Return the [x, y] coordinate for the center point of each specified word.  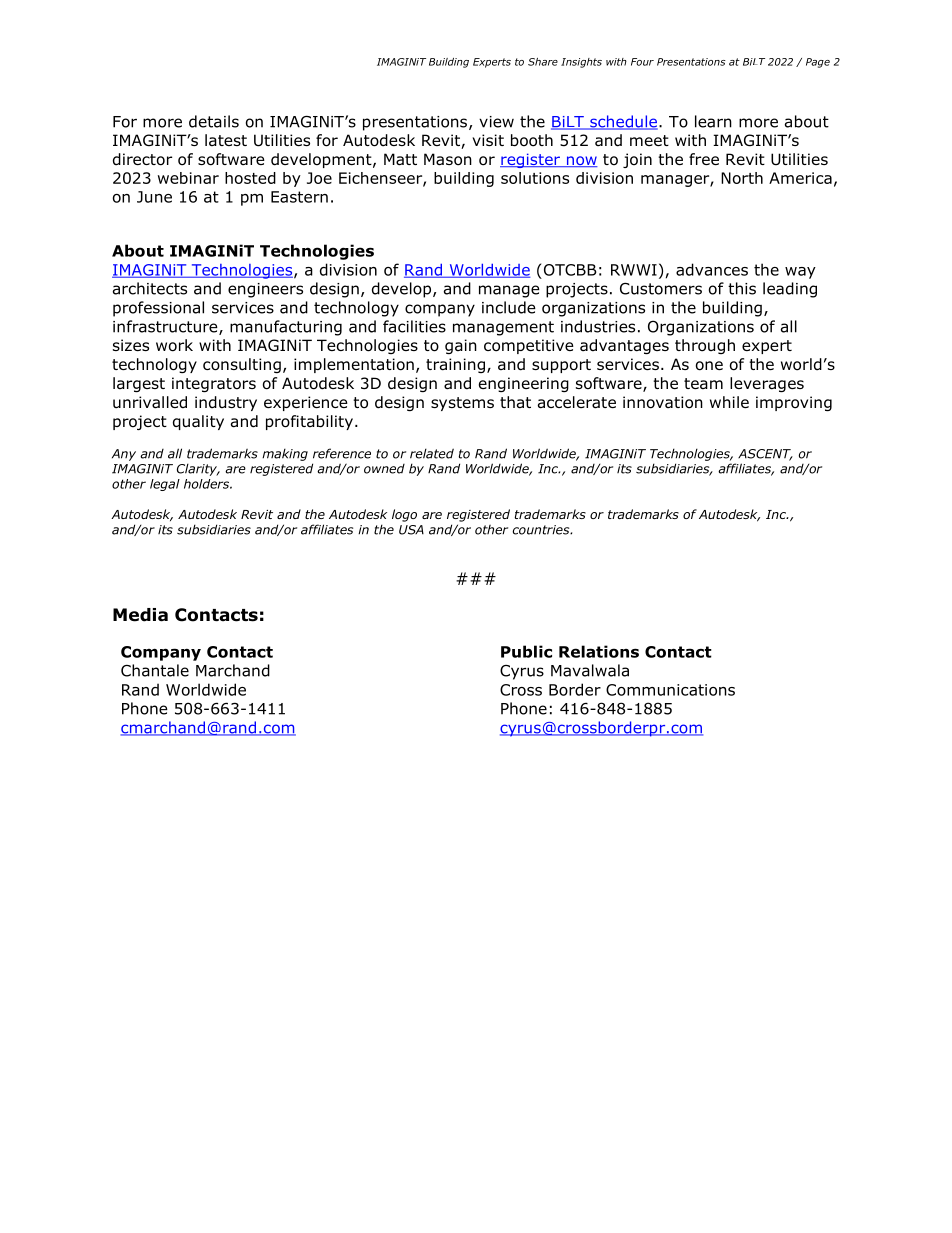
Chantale [155, 670]
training [455, 365]
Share [543, 62]
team [703, 383]
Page [818, 63]
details [214, 121]
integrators [214, 384]
